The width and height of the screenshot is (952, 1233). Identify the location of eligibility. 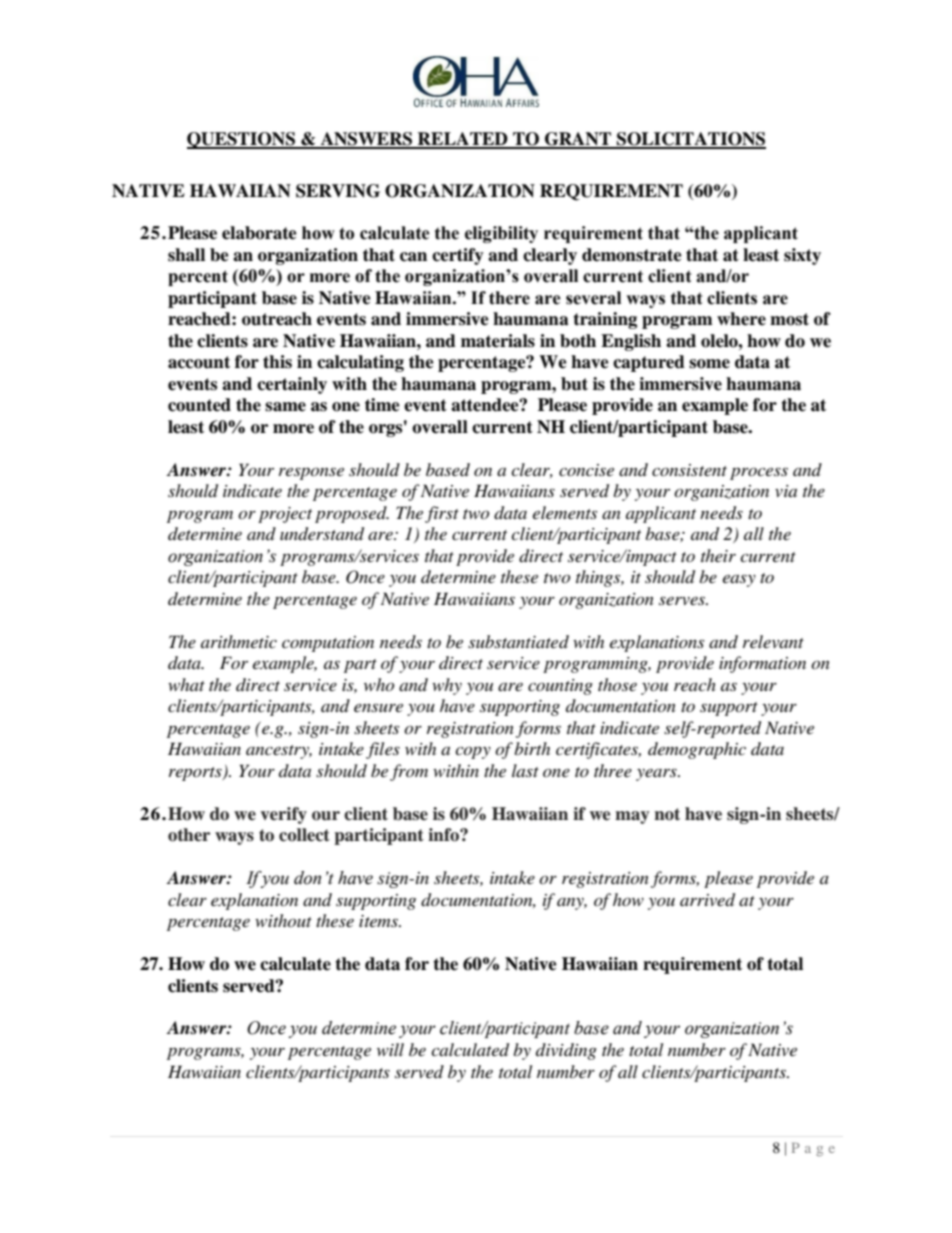
(501, 234).
